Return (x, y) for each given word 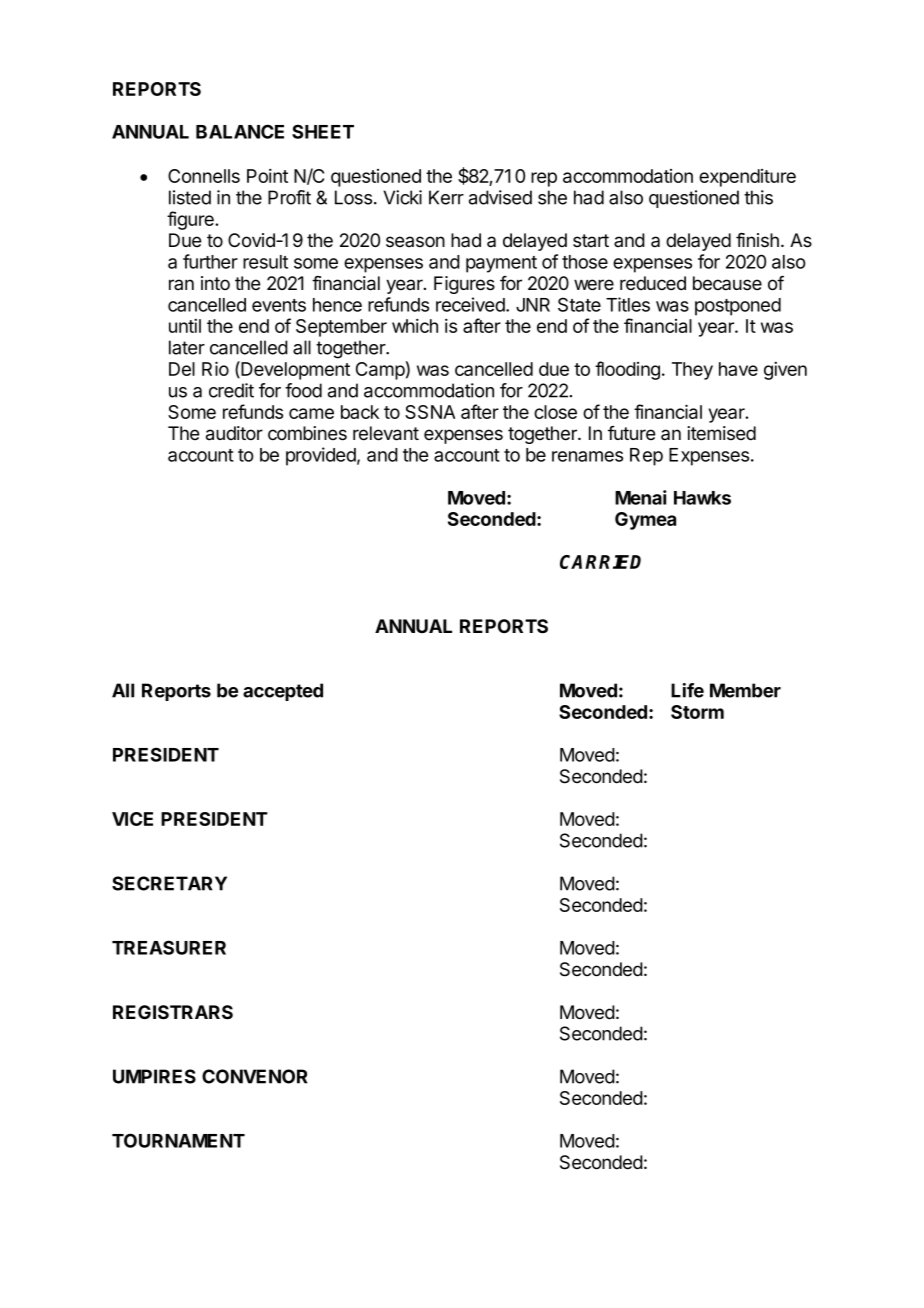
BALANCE (240, 131)
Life (687, 690)
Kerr (446, 197)
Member (745, 690)
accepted (283, 692)
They (692, 371)
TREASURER (169, 947)
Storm (697, 712)
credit (231, 390)
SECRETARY (169, 883)
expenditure (747, 178)
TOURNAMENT (178, 1140)
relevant (386, 433)
